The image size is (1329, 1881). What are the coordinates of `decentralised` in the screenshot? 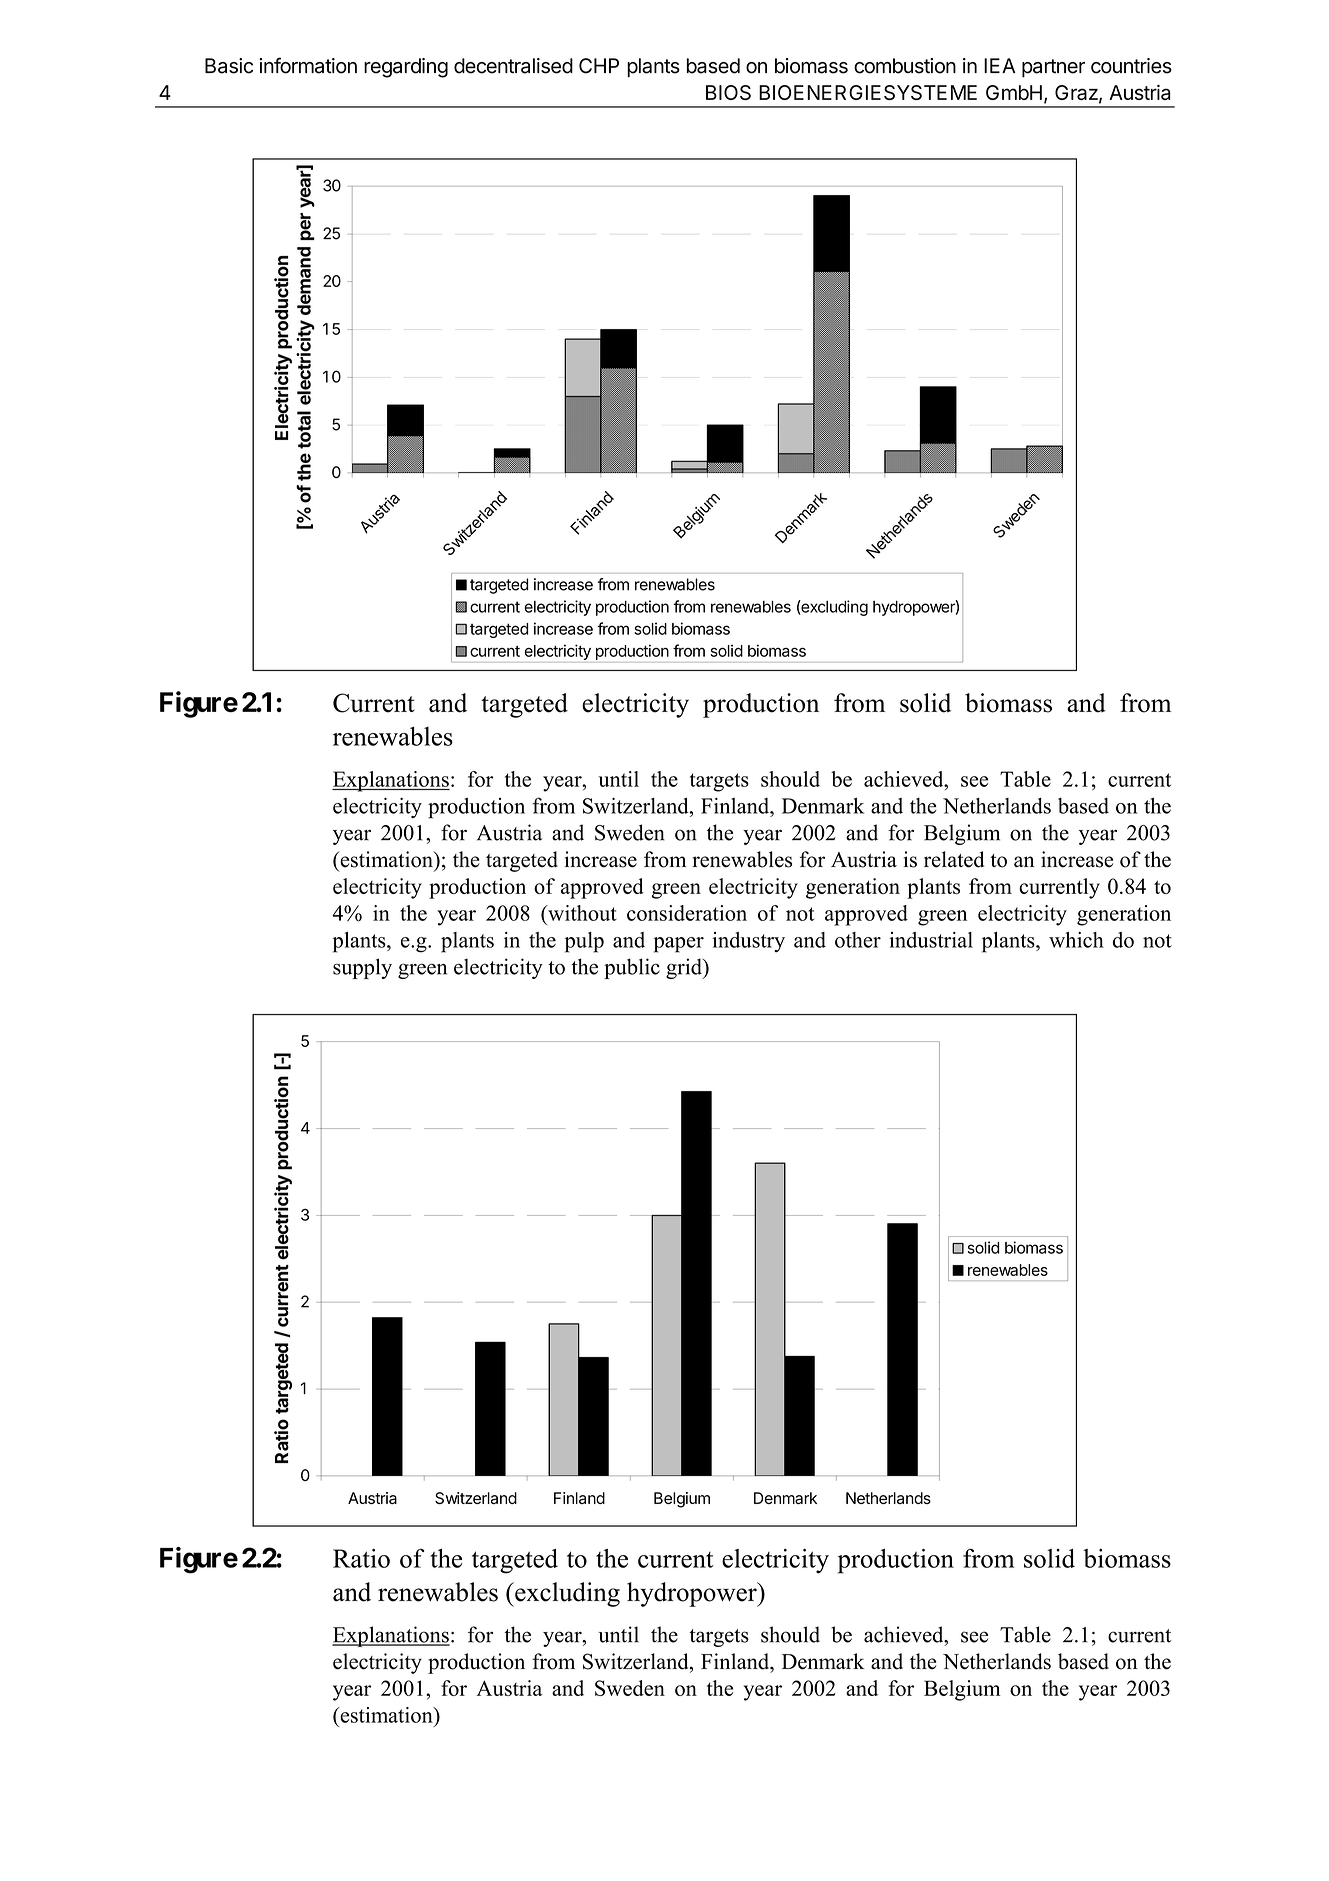 It's located at (513, 66).
